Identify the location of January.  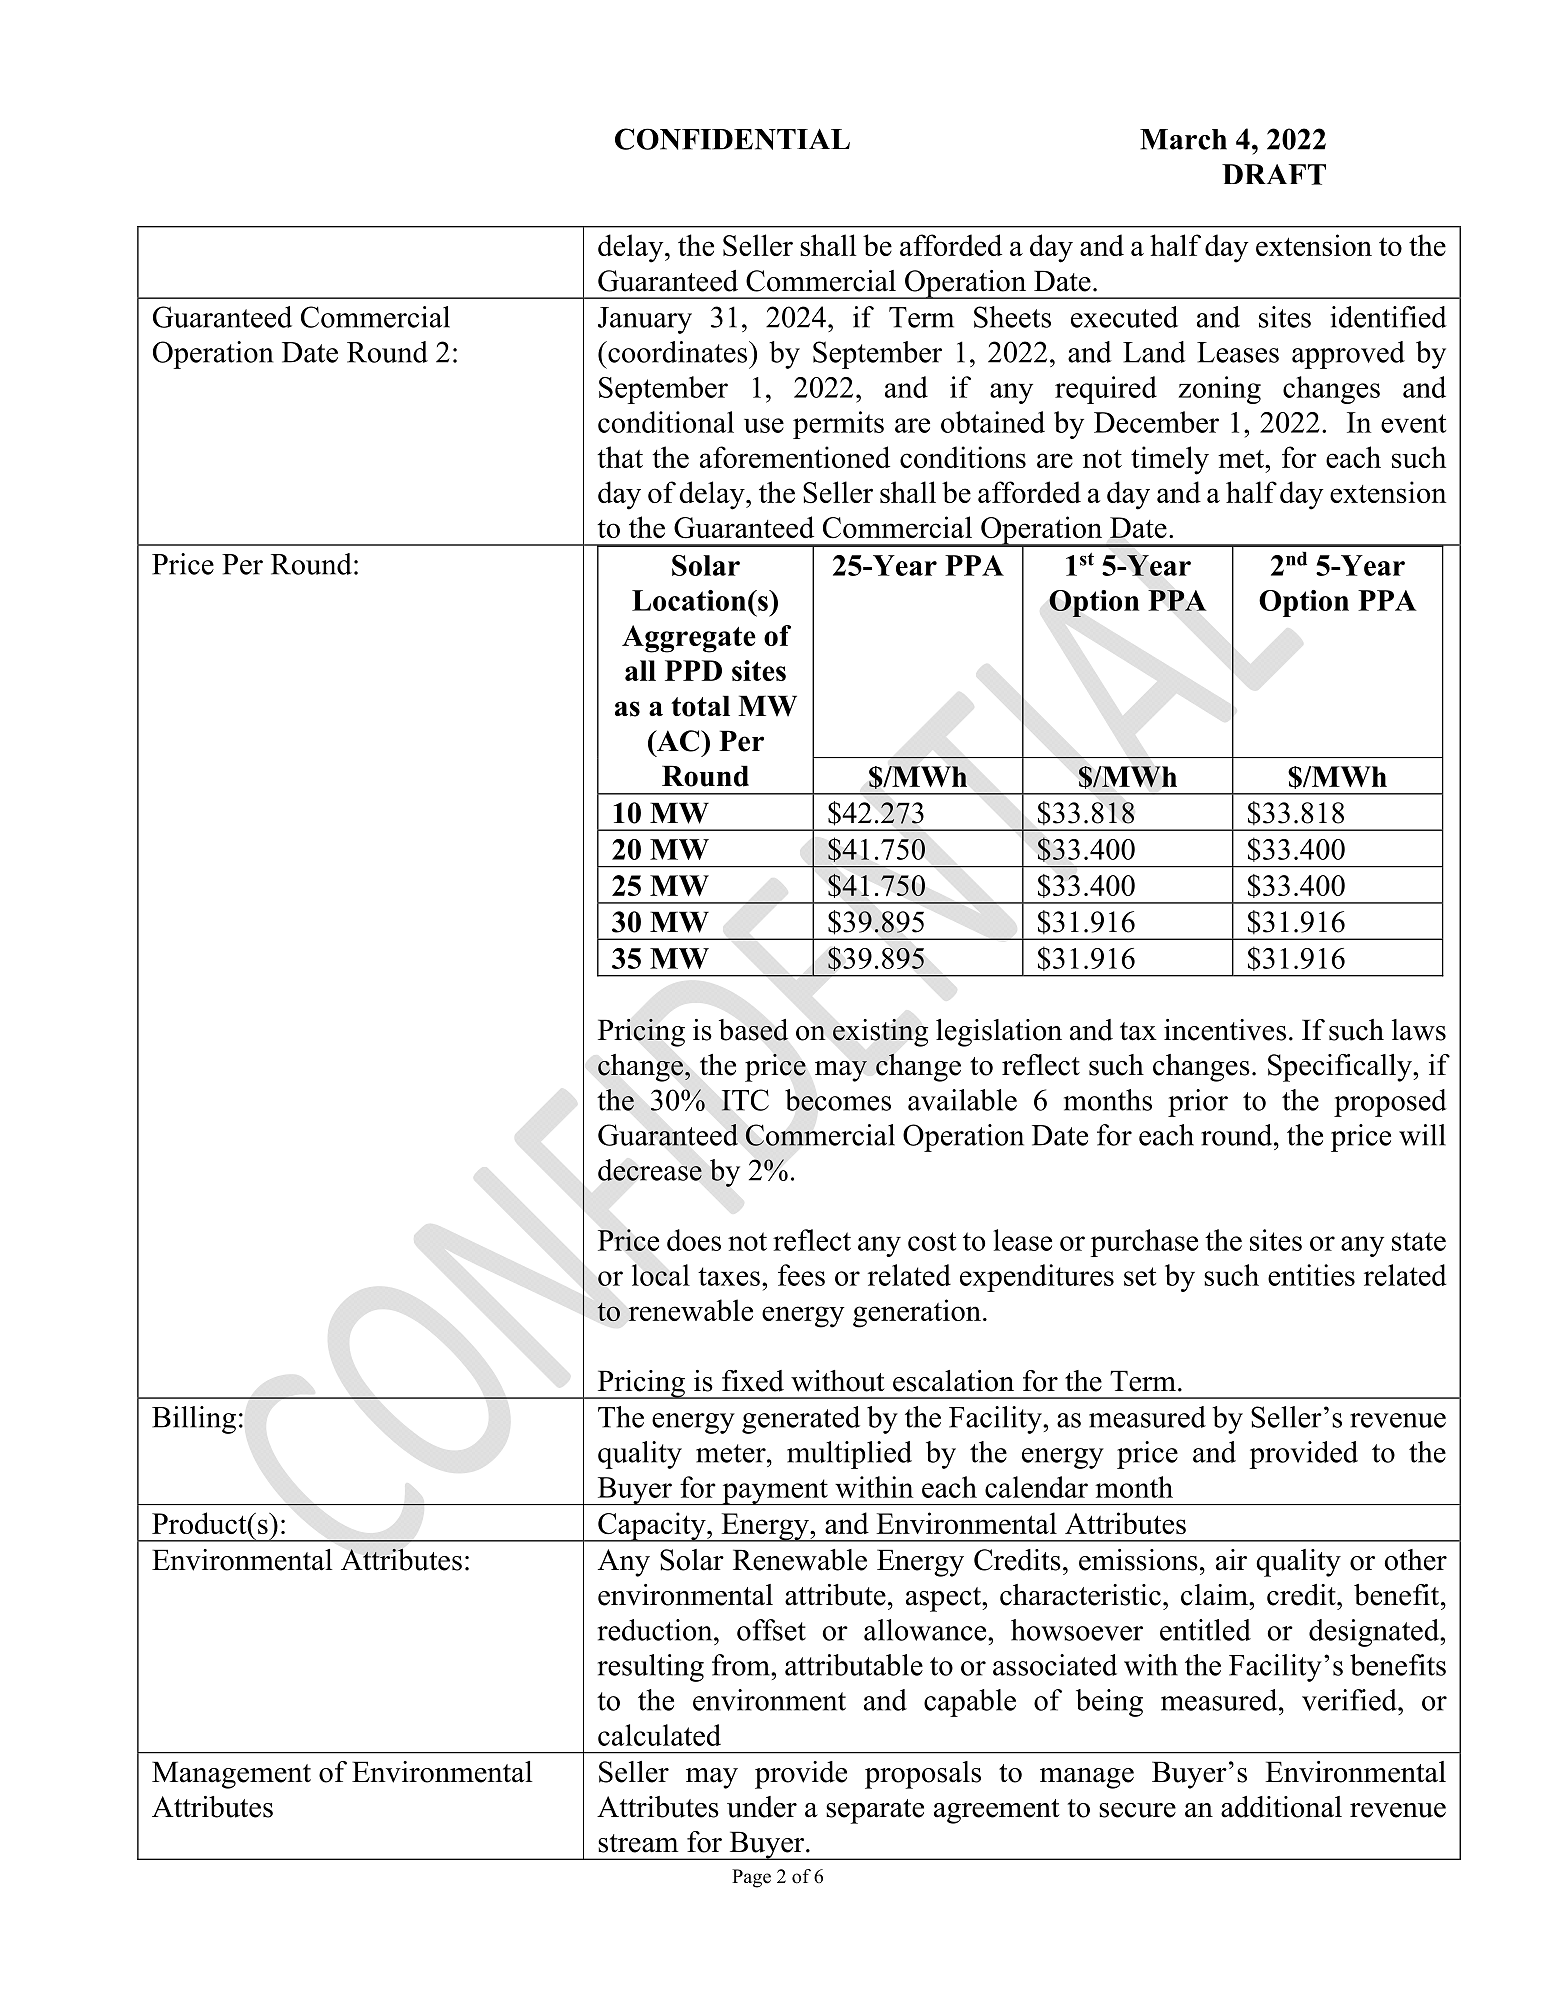
(645, 320).
